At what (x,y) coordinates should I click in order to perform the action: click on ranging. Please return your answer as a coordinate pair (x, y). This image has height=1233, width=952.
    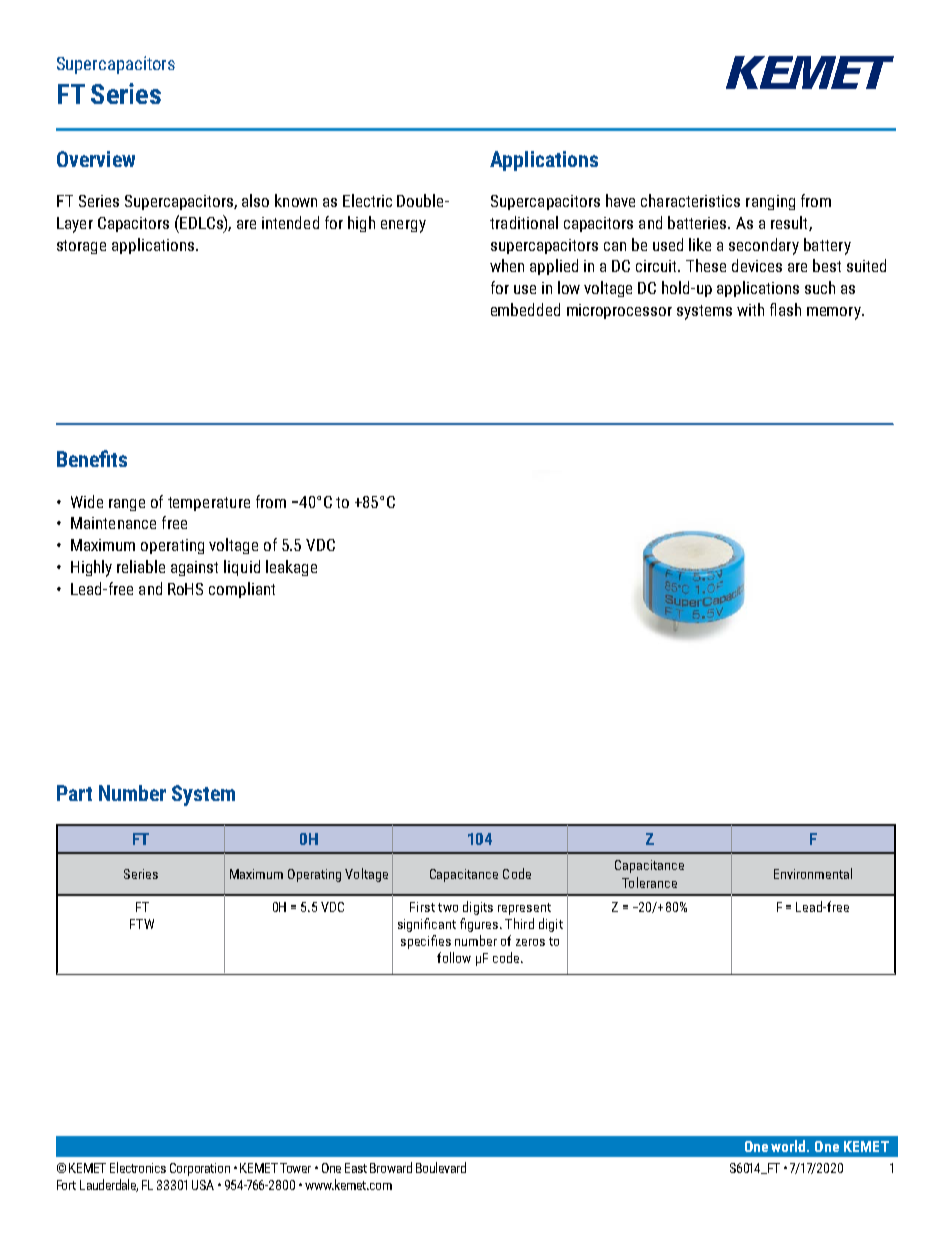
    Looking at the image, I should click on (770, 202).
